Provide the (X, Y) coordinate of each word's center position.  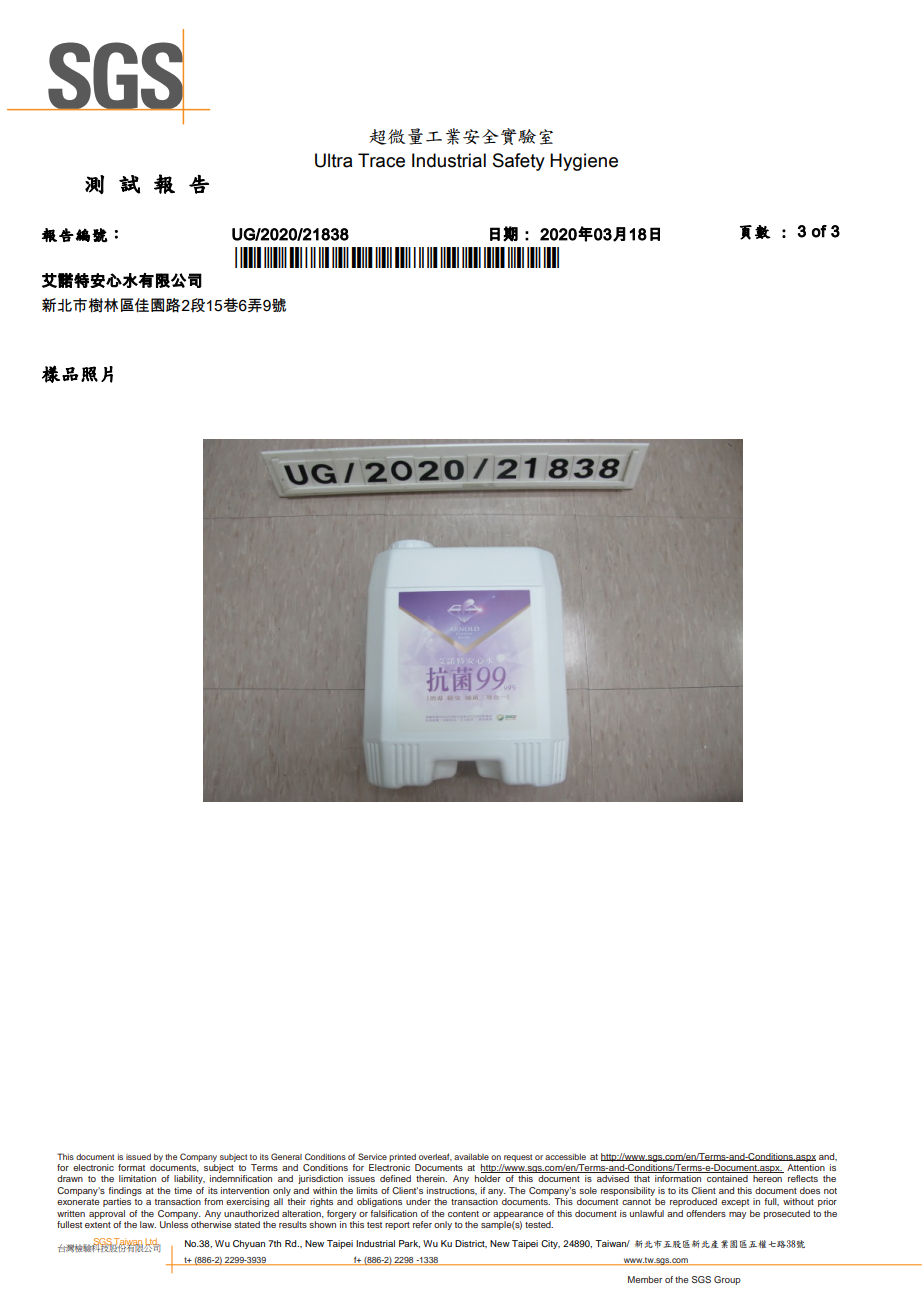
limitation (137, 1178)
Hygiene (584, 162)
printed (402, 1158)
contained (727, 1178)
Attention (806, 1167)
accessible (565, 1157)
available (471, 1157)
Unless (174, 1224)
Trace (381, 160)
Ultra (334, 160)
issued (138, 1157)
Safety (519, 162)
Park (409, 1244)
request (518, 1158)
